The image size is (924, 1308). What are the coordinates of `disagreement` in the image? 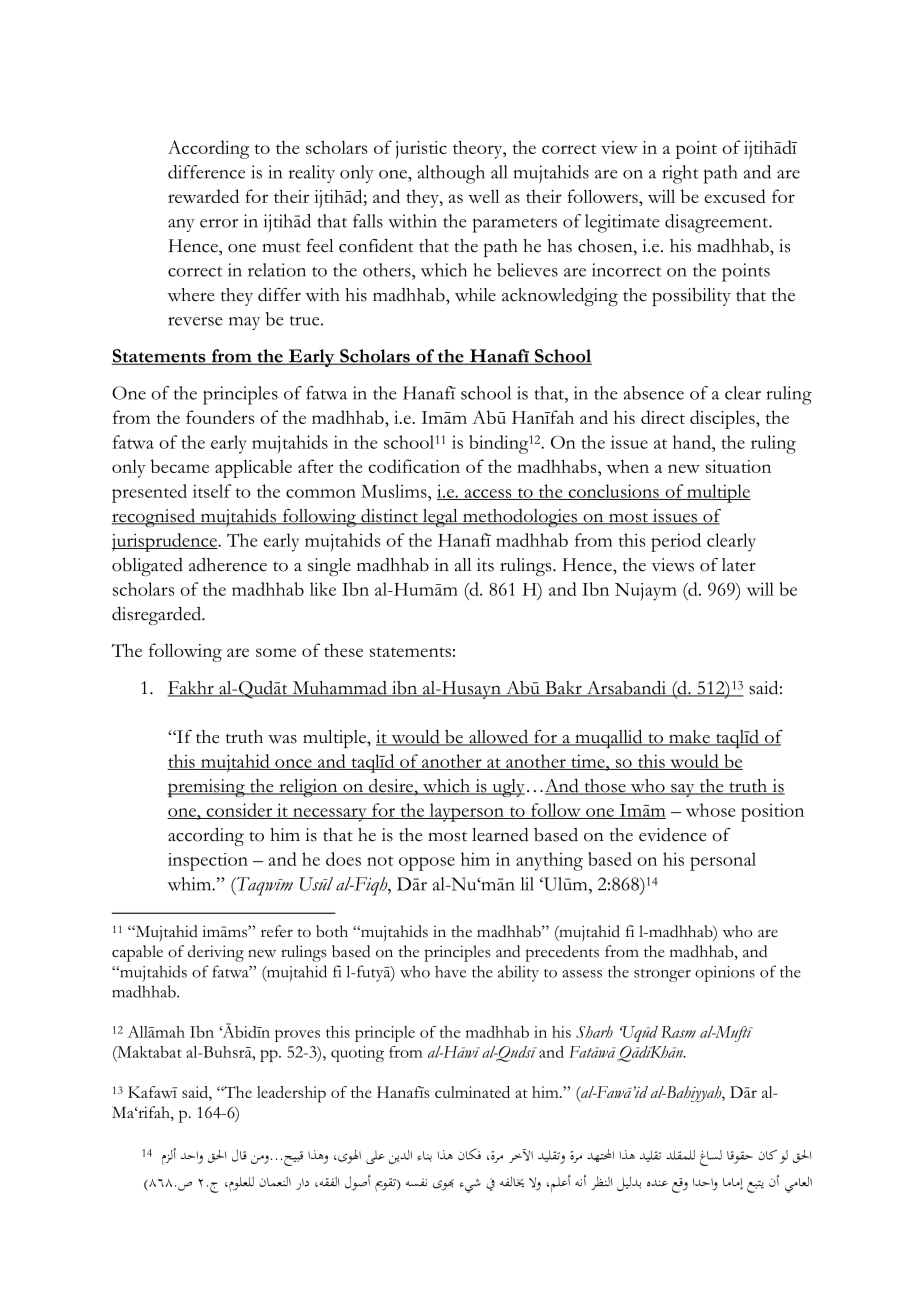 It's located at (717, 223).
